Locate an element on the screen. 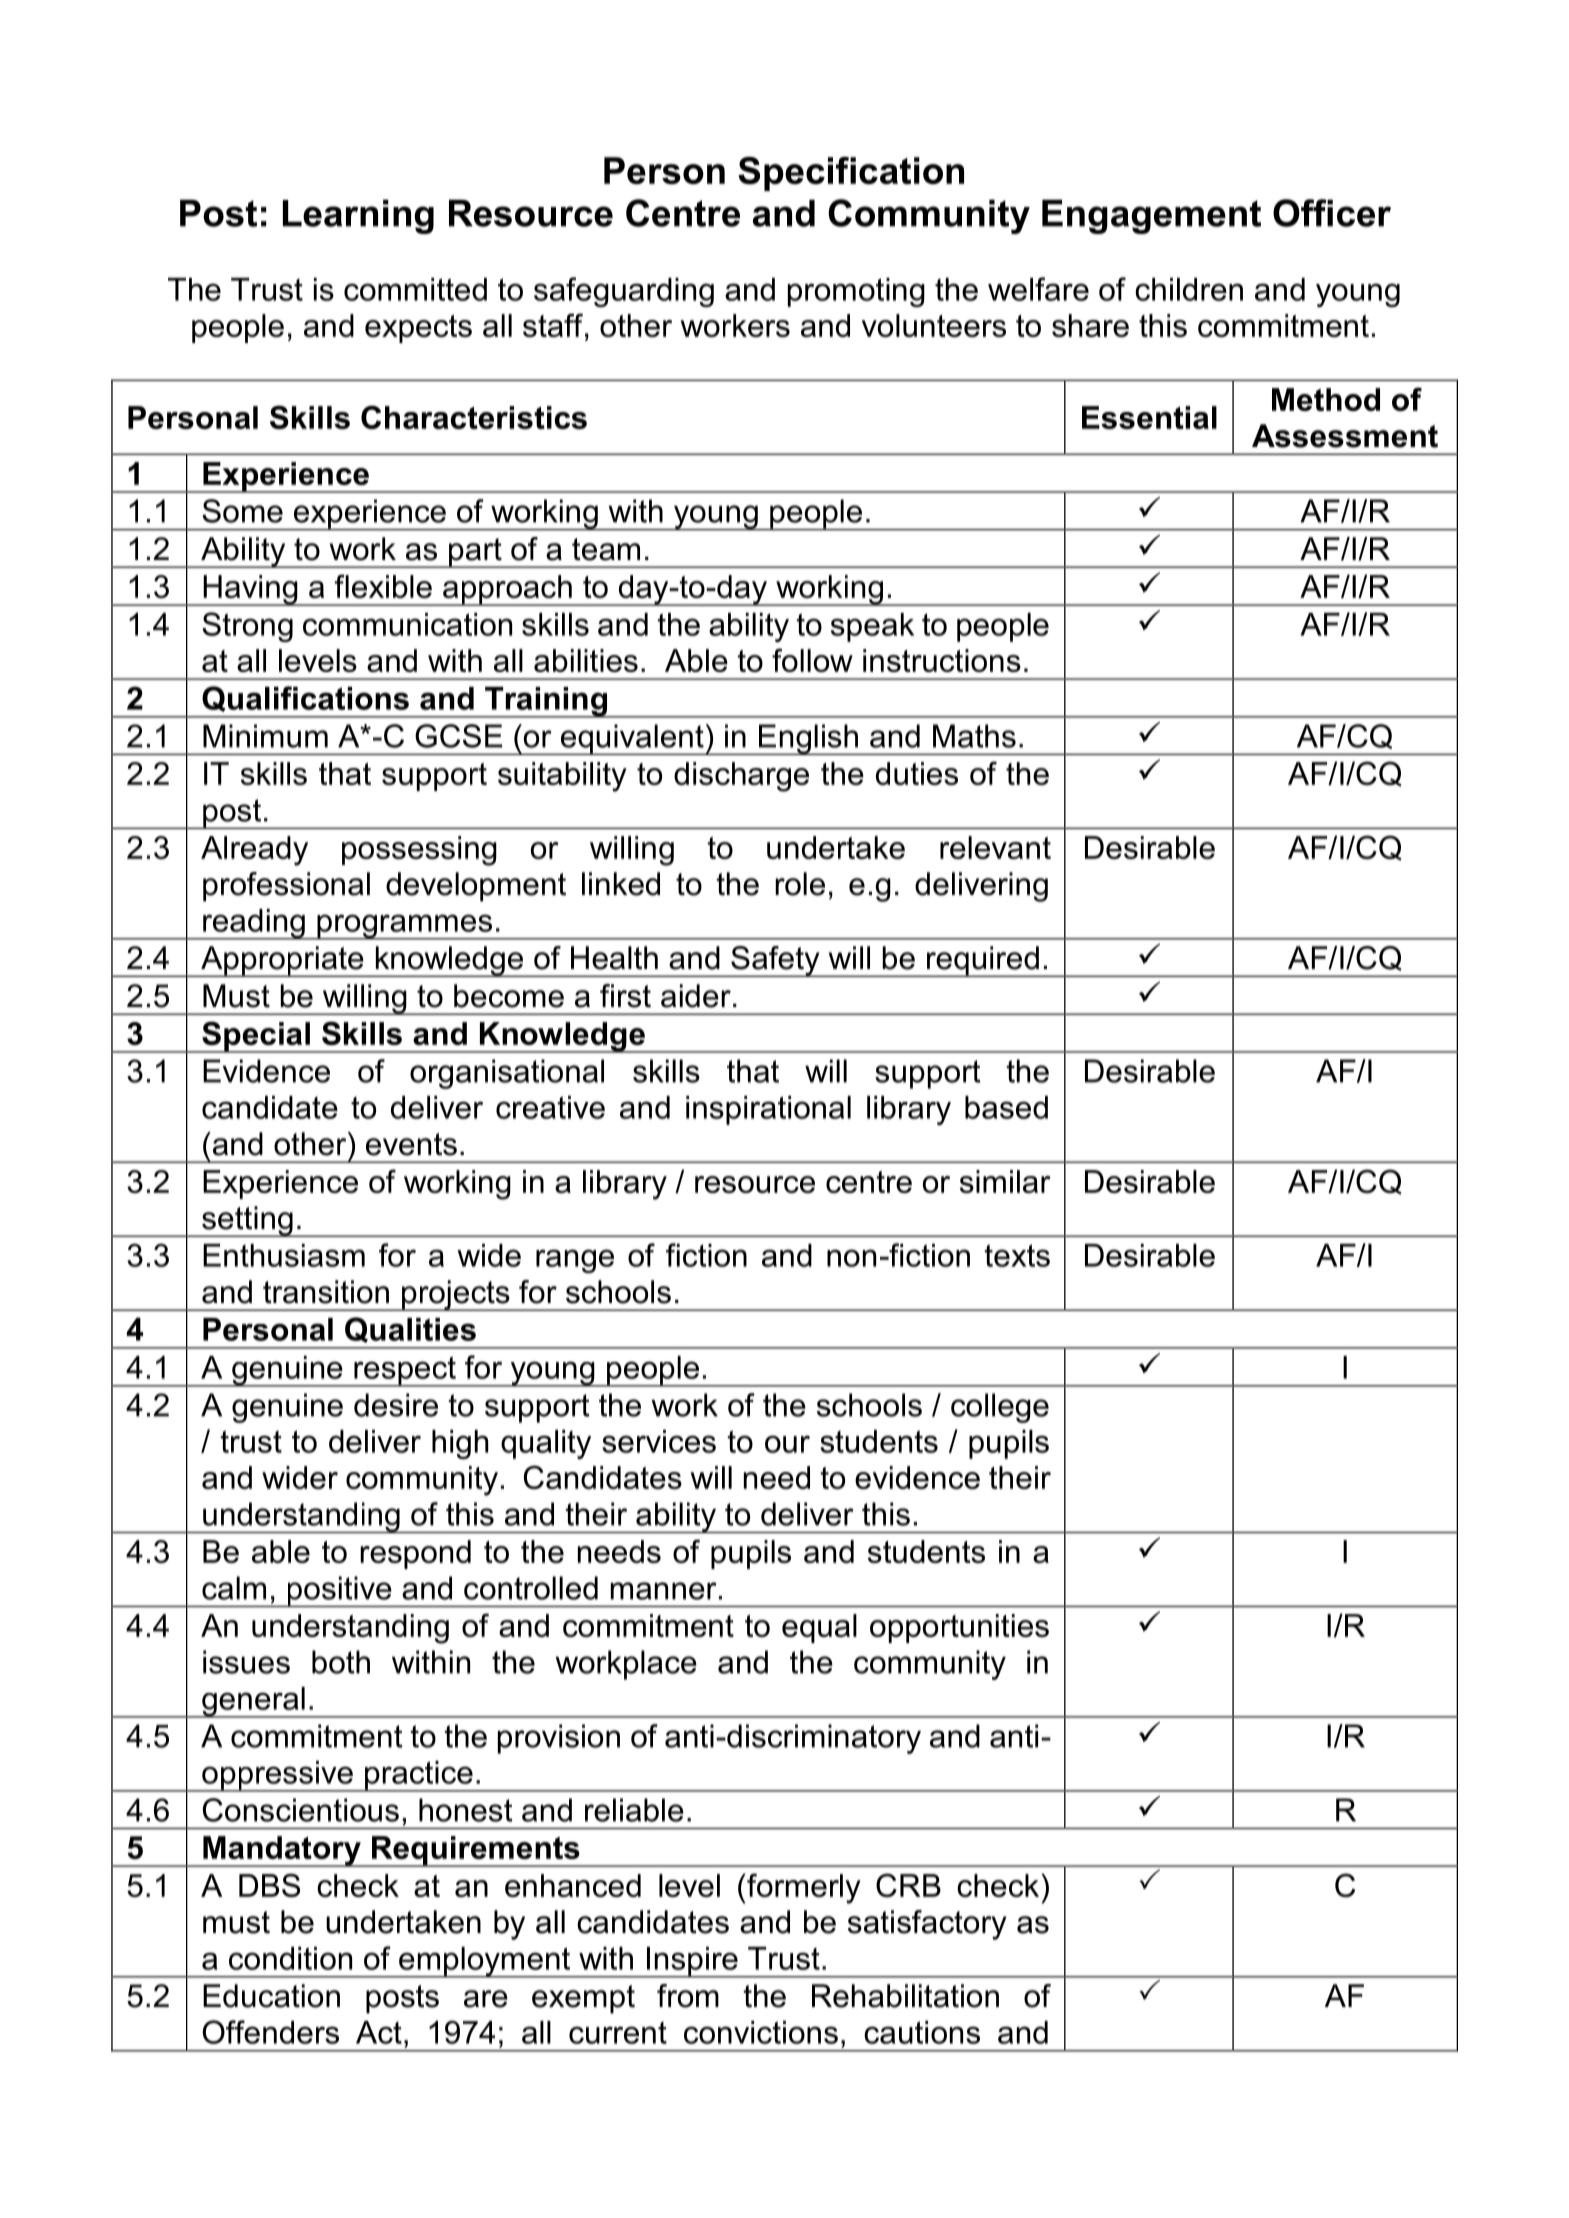 This screenshot has height=2218, width=1569. events is located at coordinates (411, 1144).
